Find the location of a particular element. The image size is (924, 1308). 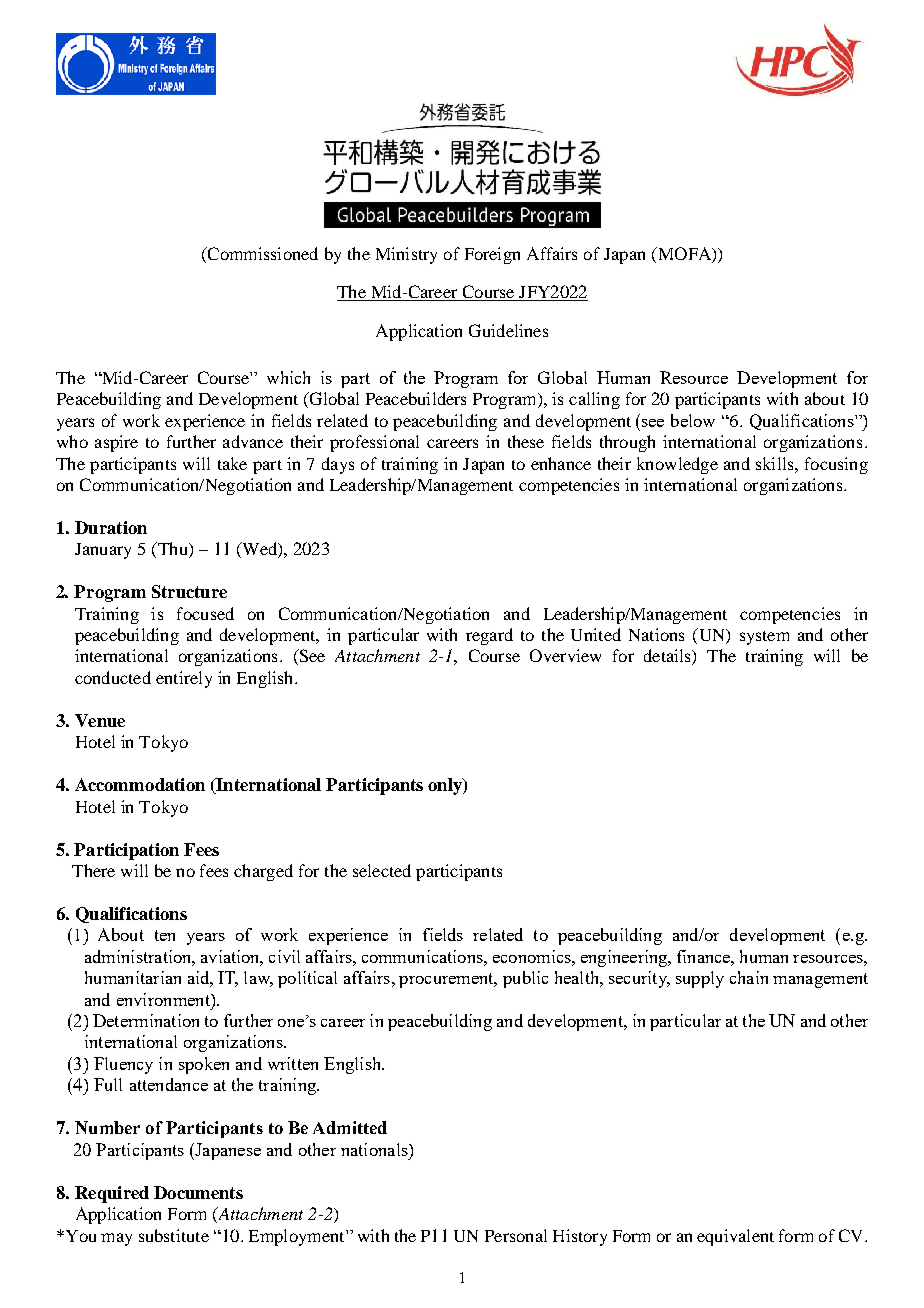

Structure is located at coordinates (189, 591).
